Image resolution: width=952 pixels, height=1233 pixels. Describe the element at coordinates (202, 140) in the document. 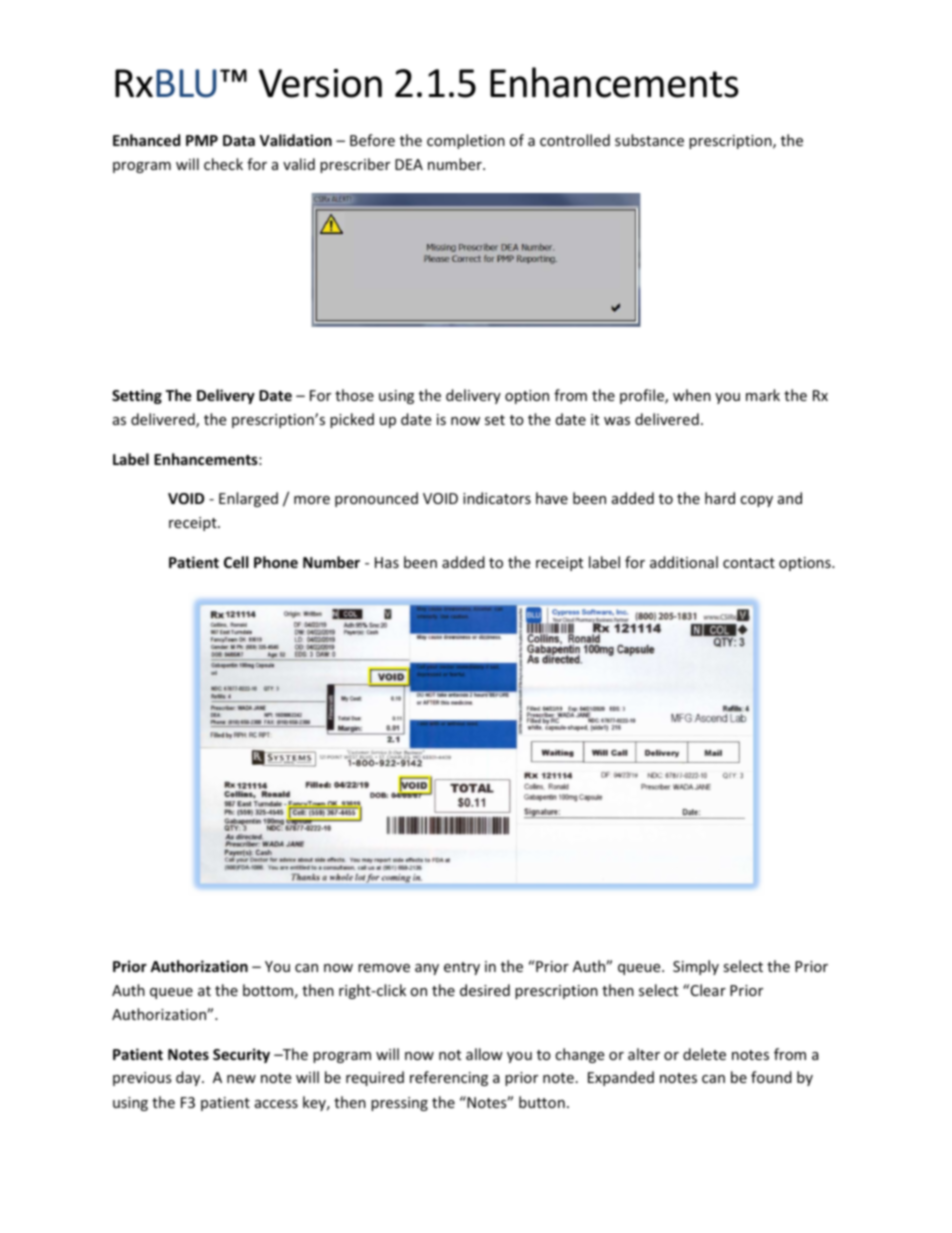

I see `PMP` at that location.
